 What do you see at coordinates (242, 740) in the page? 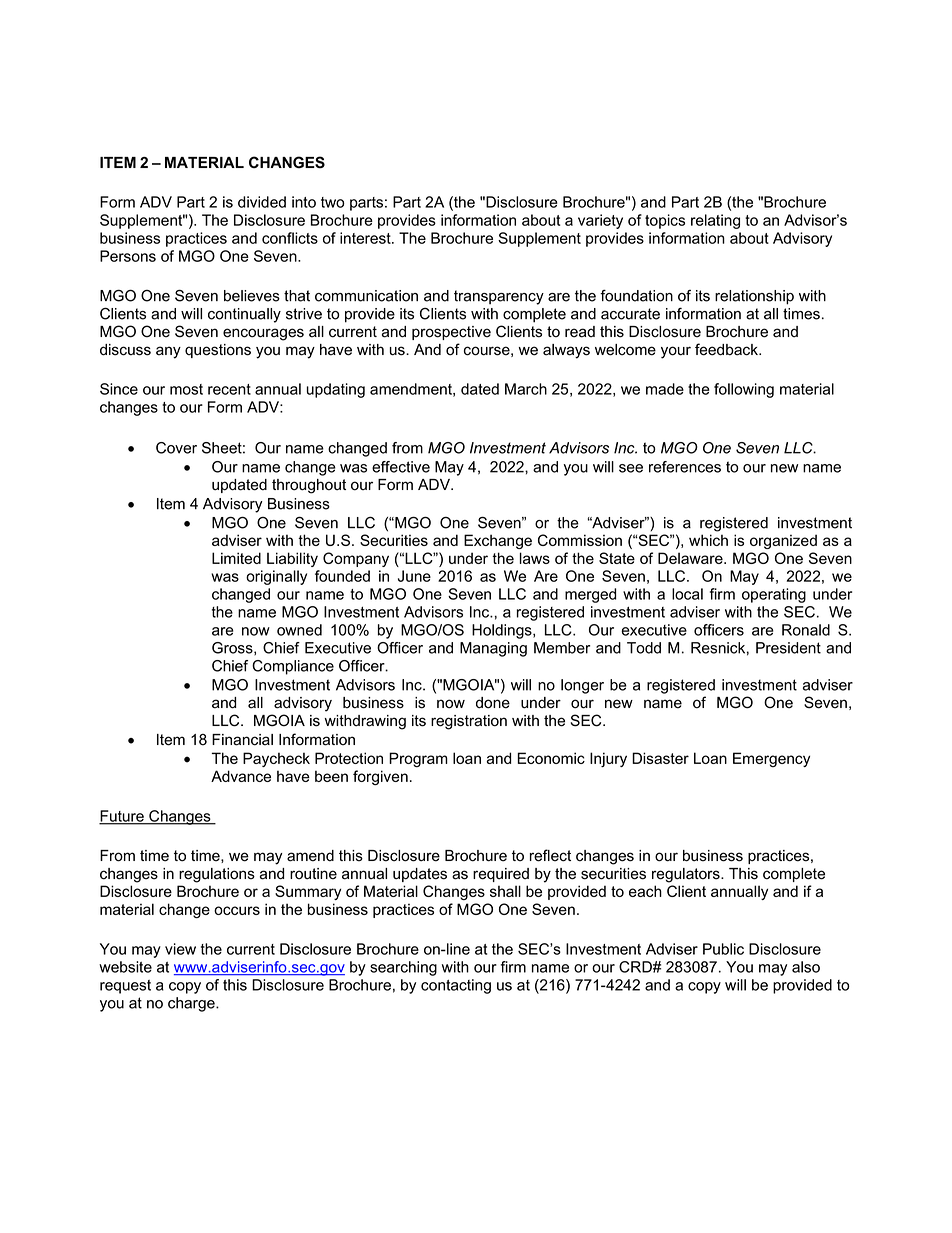
I see `Financial` at bounding box center [242, 740].
